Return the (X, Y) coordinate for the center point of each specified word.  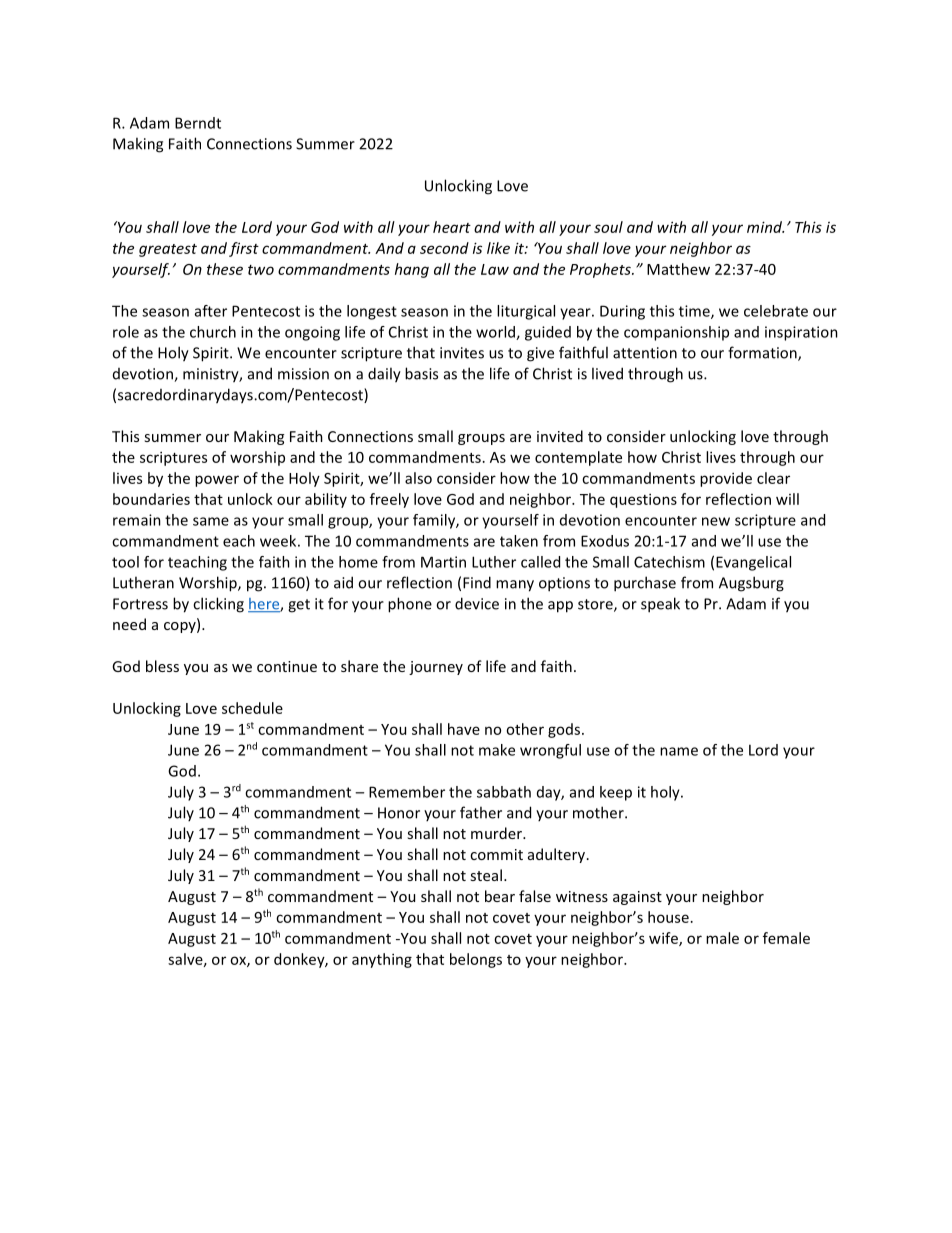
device (477, 603)
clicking (218, 605)
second (444, 248)
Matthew (678, 269)
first (244, 249)
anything (382, 960)
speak (660, 605)
